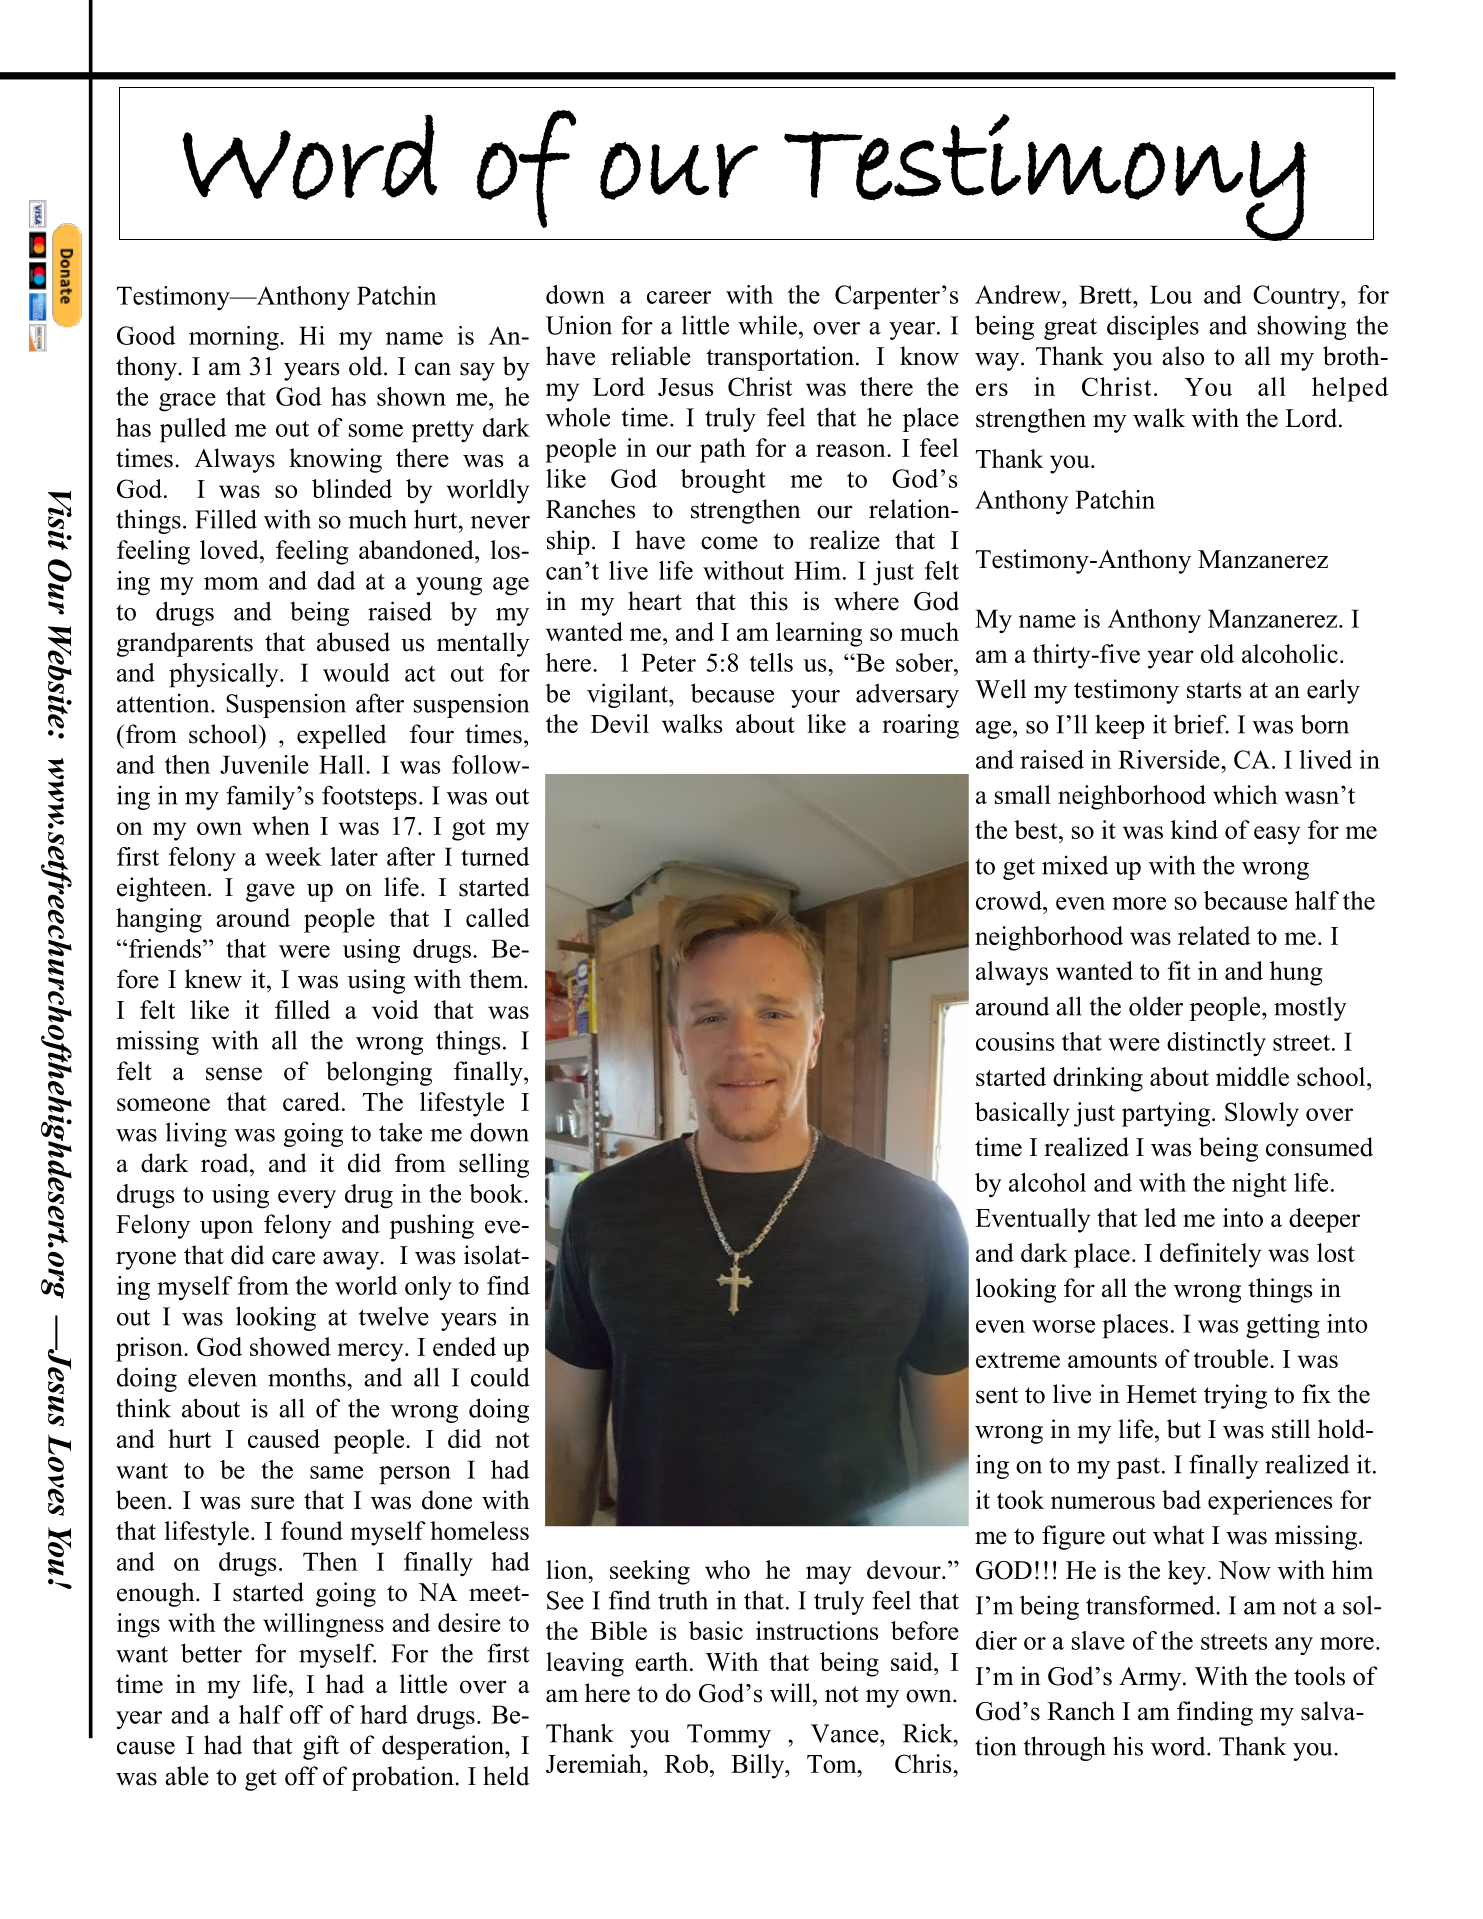 The width and height of the document is (1483, 1919). Describe the element at coordinates (281, 825) in the document. I see `when` at that location.
